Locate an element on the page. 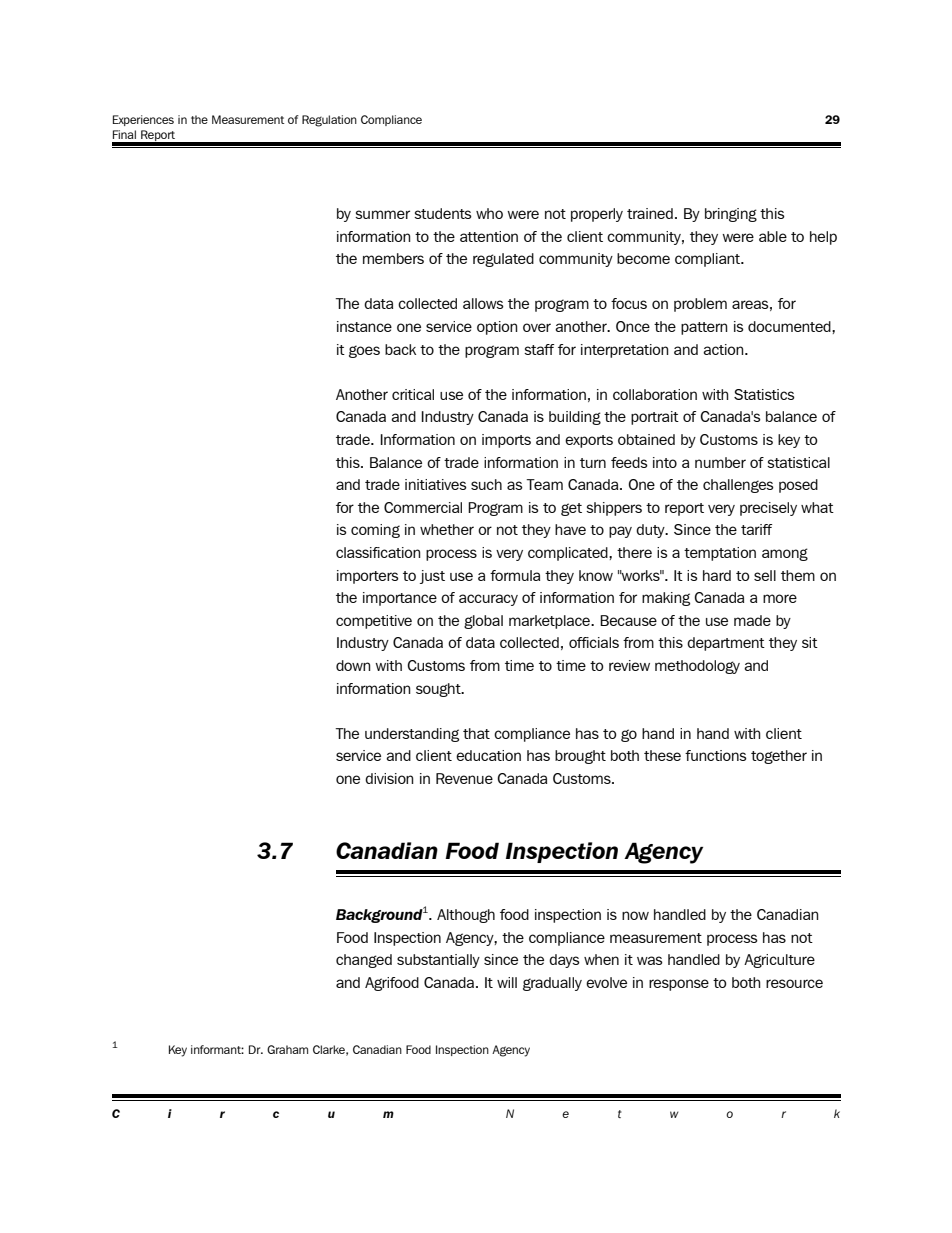 The width and height of the document is (952, 1233). goes is located at coordinates (364, 351).
